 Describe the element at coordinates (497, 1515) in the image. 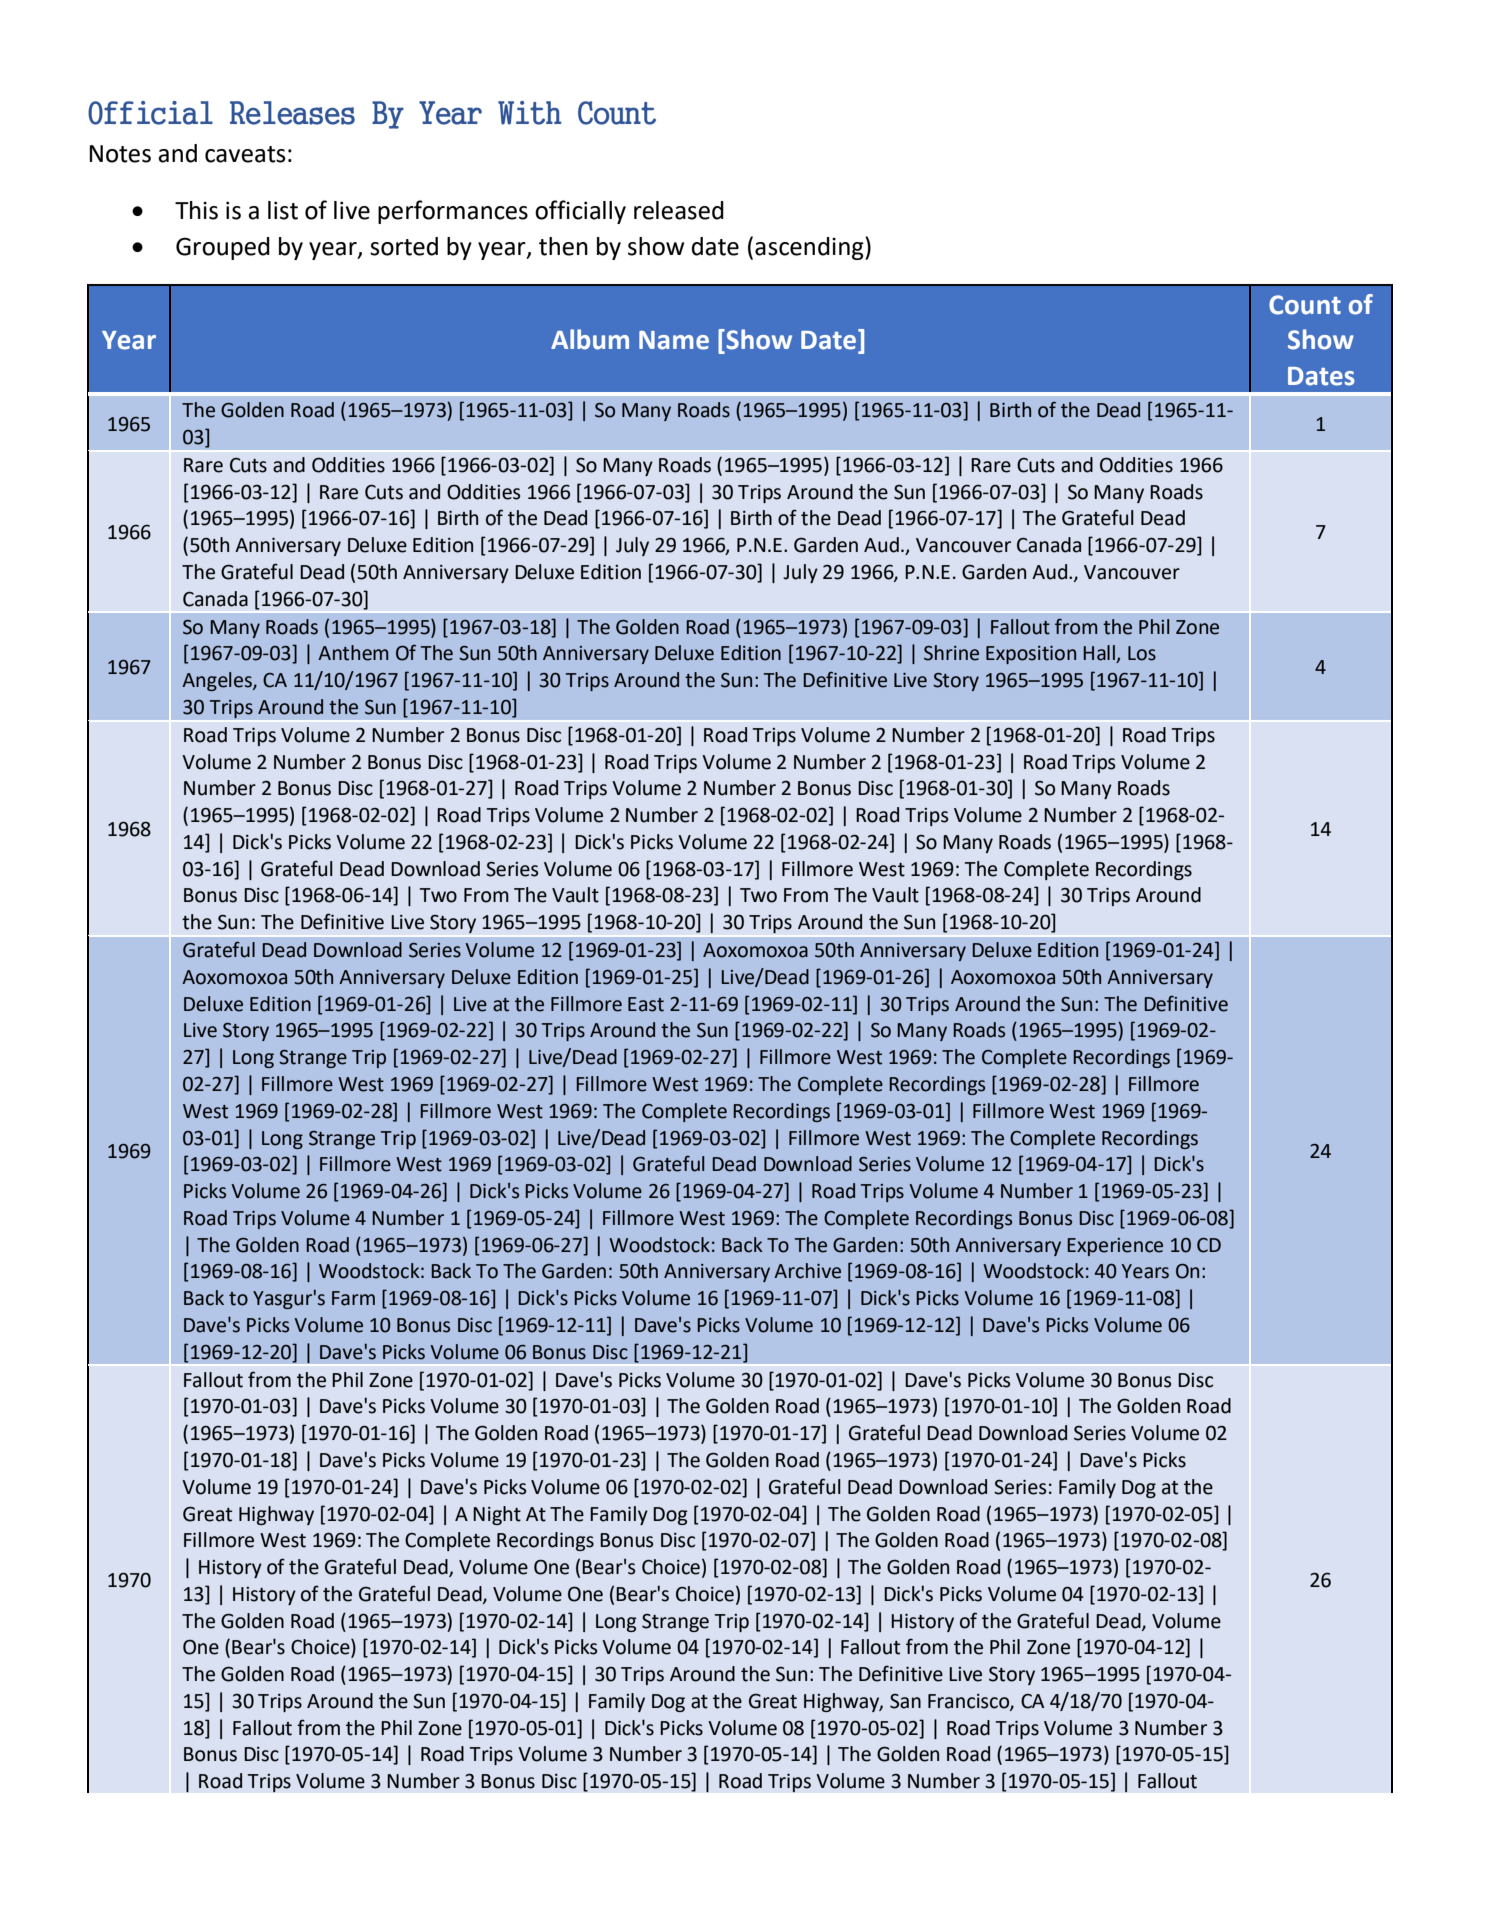

I see `Night` at that location.
